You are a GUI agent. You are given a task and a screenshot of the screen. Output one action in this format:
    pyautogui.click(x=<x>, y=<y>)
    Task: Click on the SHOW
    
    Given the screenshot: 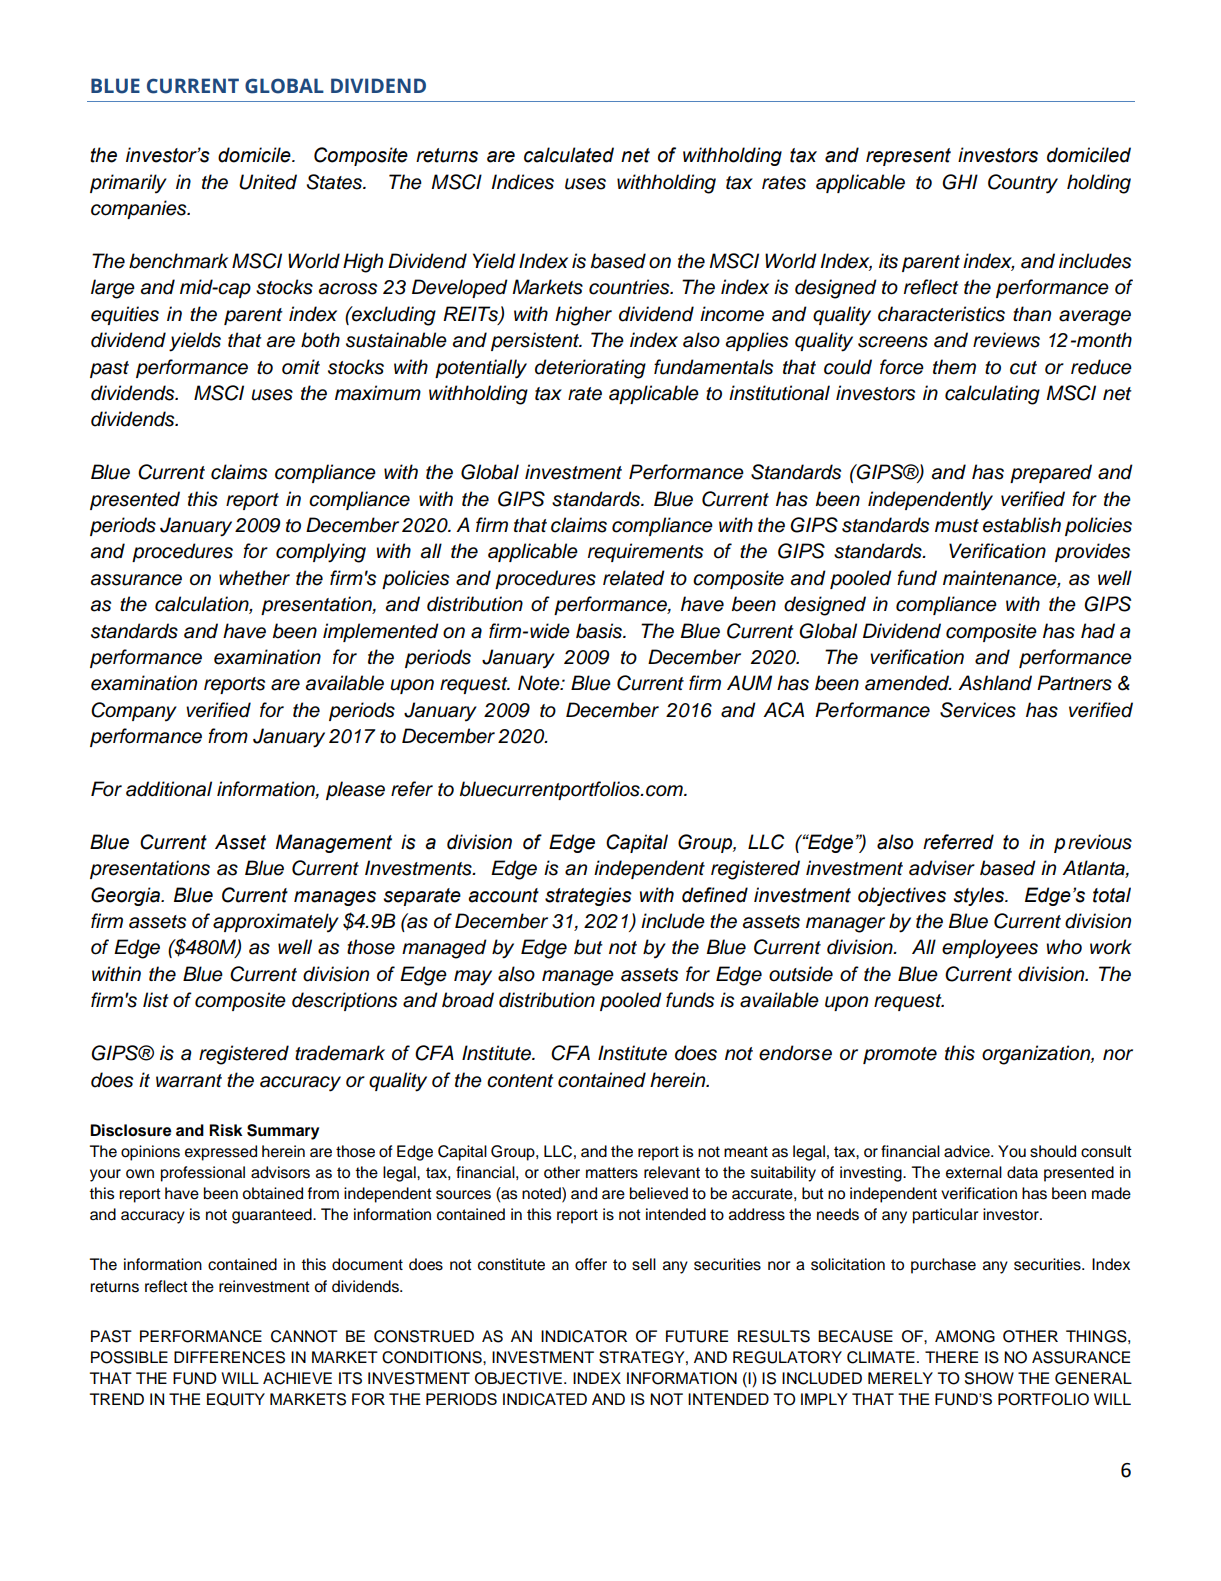 What is the action you would take?
    pyautogui.click(x=989, y=1378)
